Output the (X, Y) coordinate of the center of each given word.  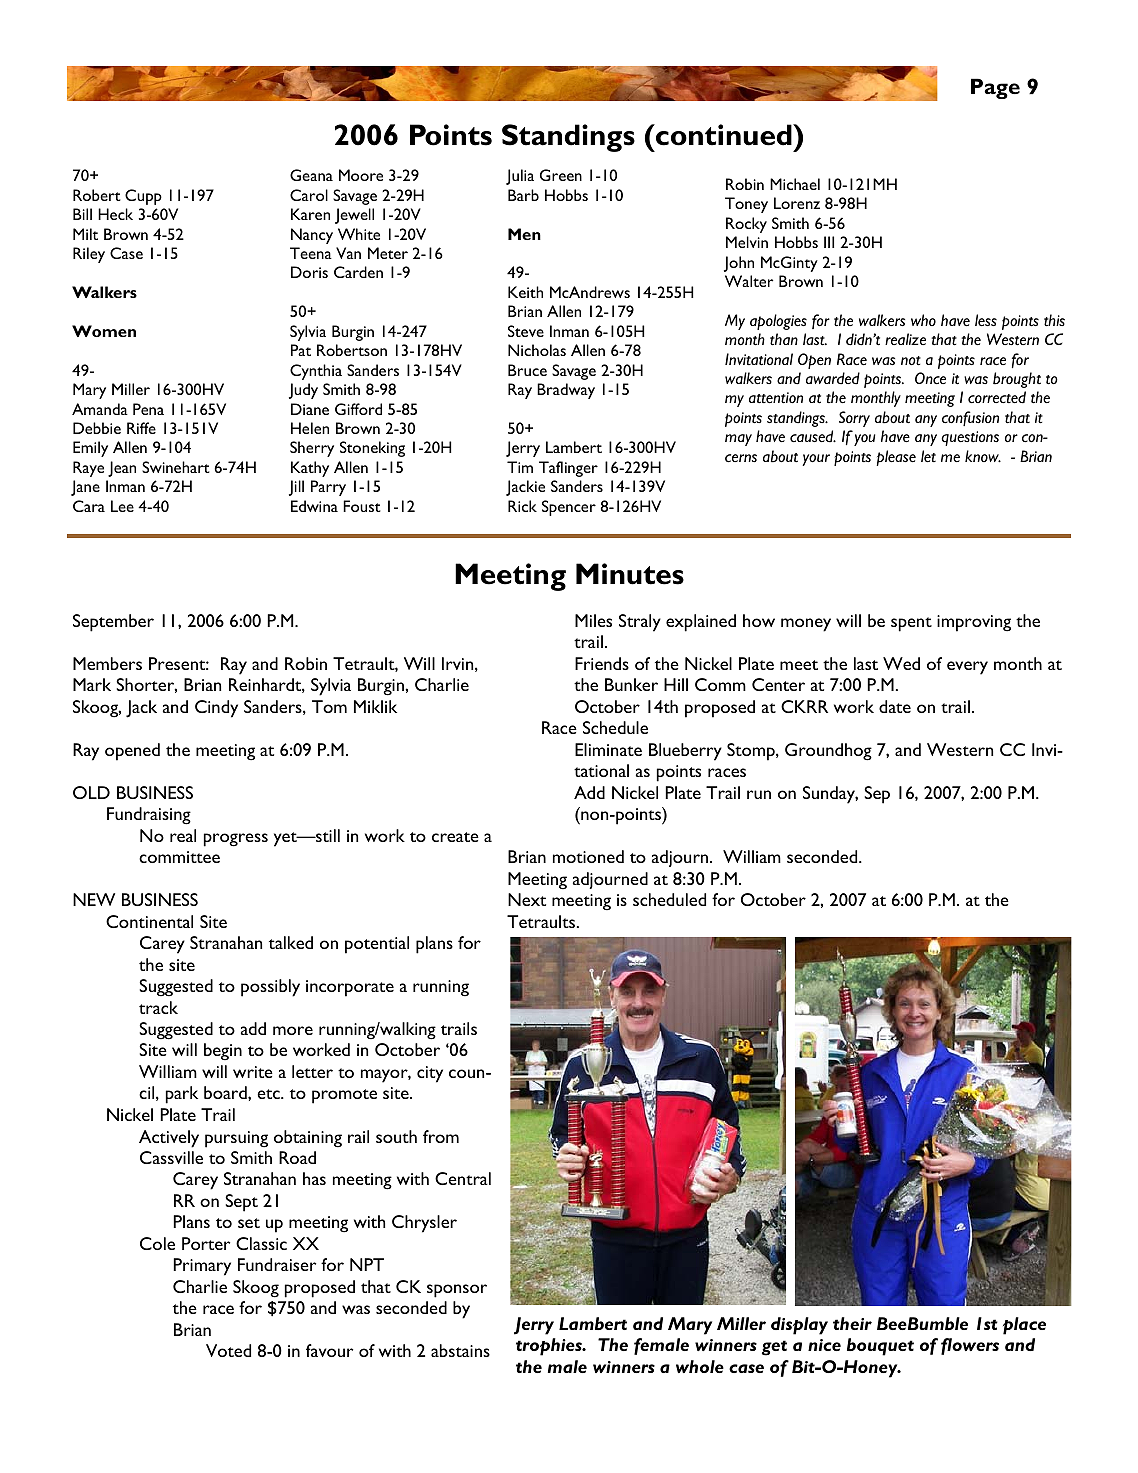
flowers (970, 1346)
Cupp (143, 197)
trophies (550, 1347)
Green (561, 175)
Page (995, 88)
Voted (228, 1350)
